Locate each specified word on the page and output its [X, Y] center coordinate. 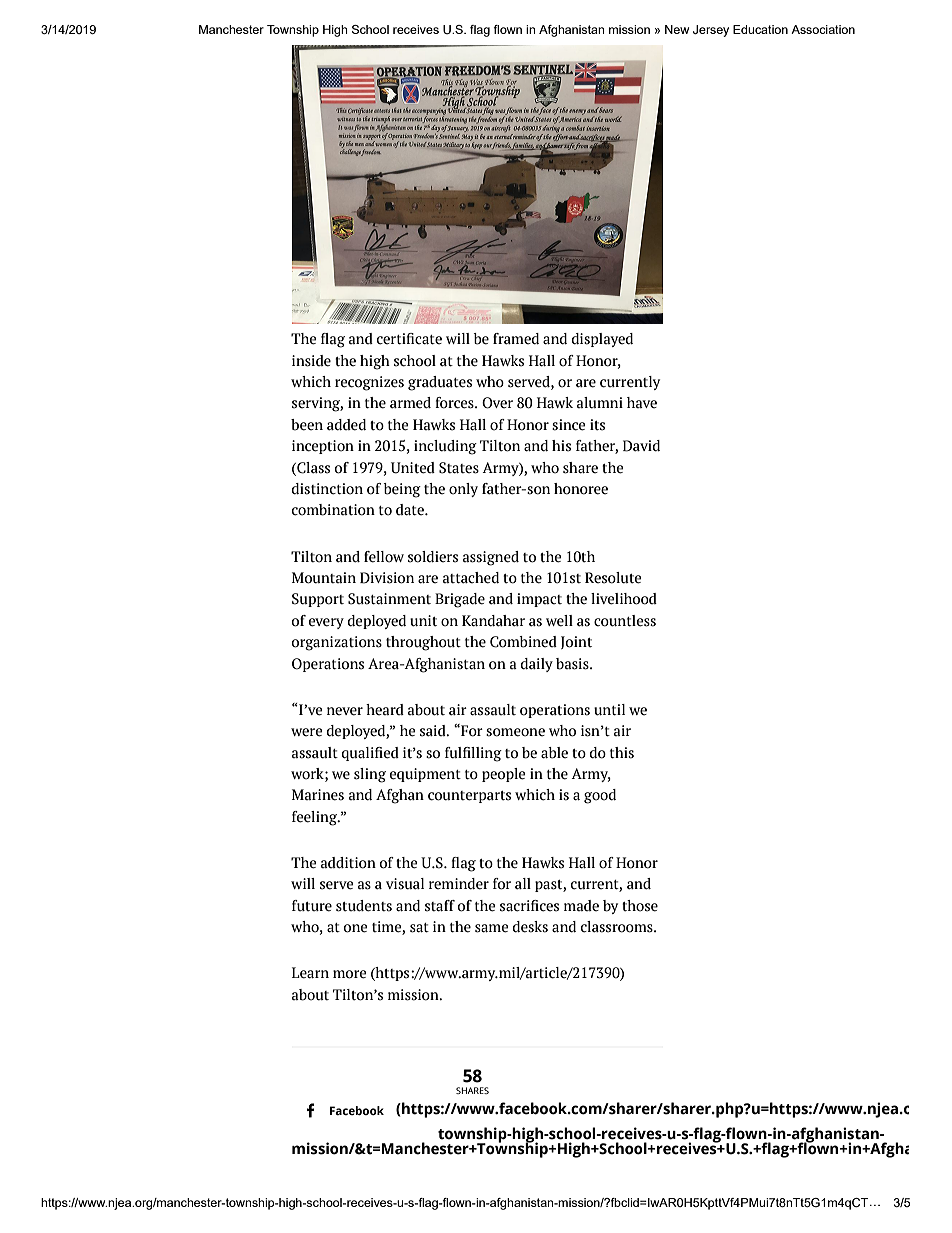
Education [760, 29]
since [569, 425]
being [402, 490]
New [677, 29]
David [641, 446]
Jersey [711, 31]
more [350, 974]
